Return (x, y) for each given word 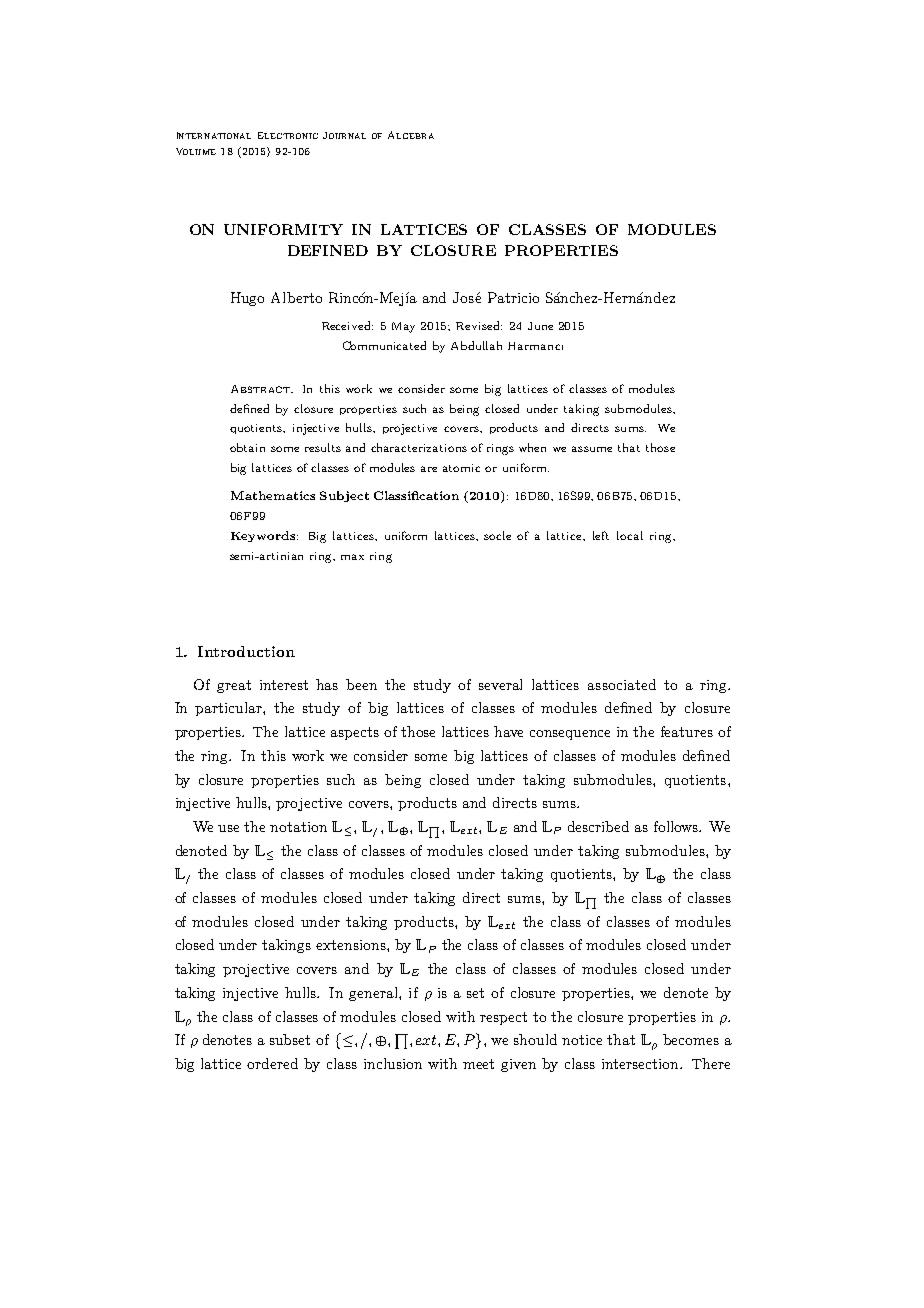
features (687, 731)
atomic (461, 468)
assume (592, 449)
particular (229, 709)
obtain (247, 447)
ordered (272, 1063)
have (508, 731)
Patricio (513, 297)
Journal (344, 135)
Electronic (288, 135)
